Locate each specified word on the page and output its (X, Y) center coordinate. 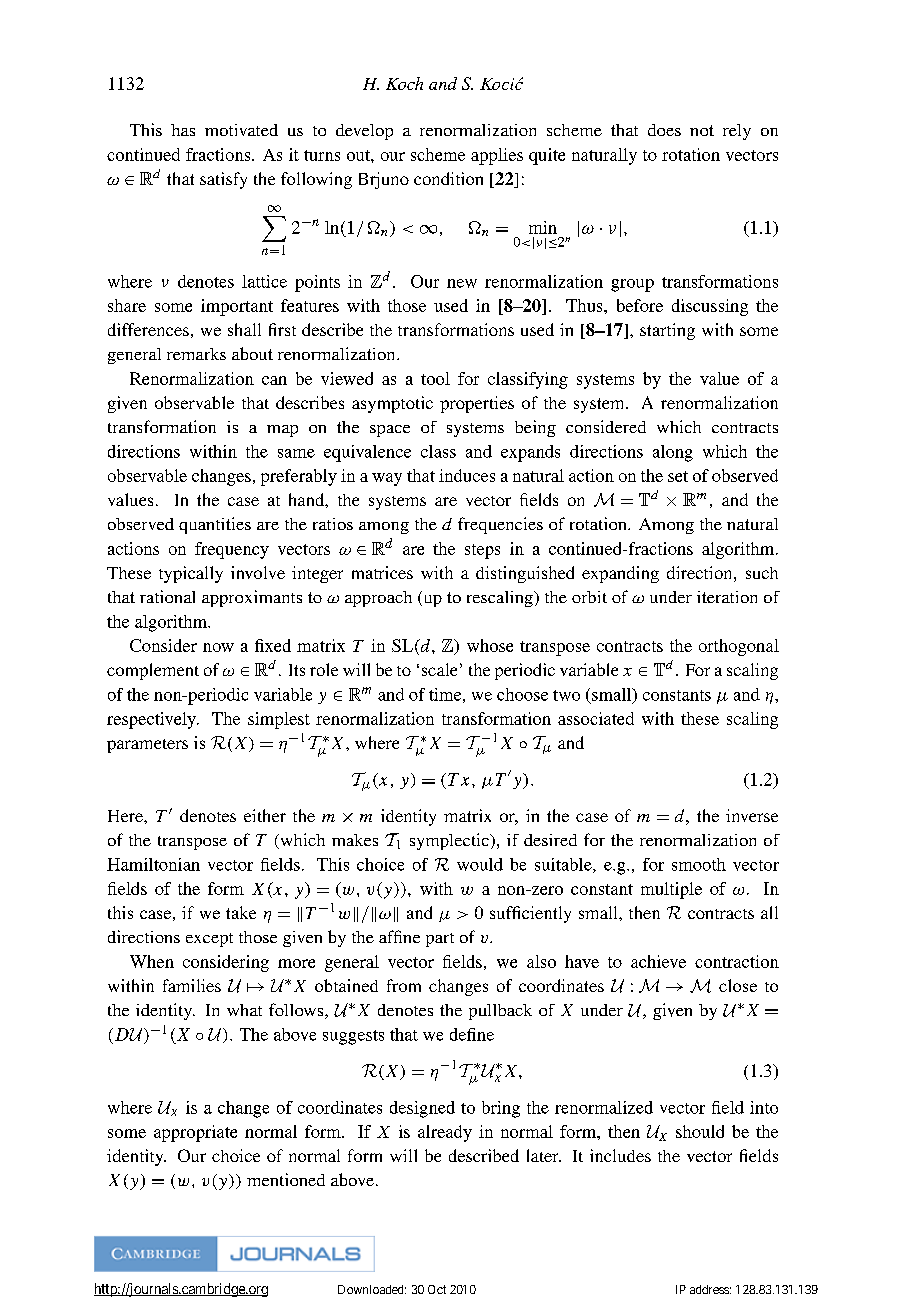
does (664, 130)
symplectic (450, 841)
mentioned (286, 1179)
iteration (727, 597)
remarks (196, 354)
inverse (752, 815)
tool (435, 378)
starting (667, 331)
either (265, 815)
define (472, 1034)
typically (191, 574)
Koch (404, 83)
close (738, 985)
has (183, 130)
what (244, 1010)
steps (482, 551)
